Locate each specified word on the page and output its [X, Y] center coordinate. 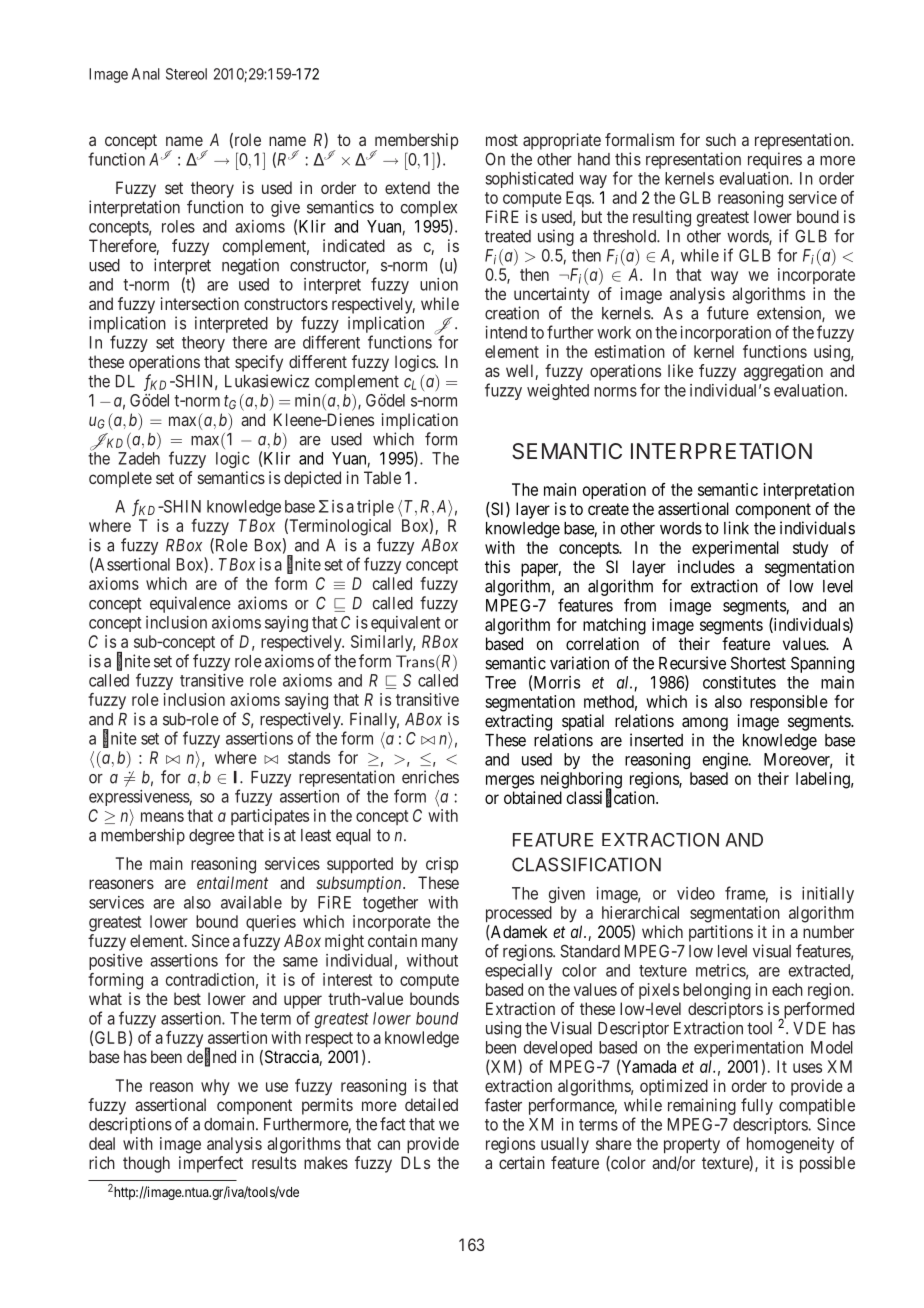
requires [775, 160]
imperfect [211, 1164]
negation [250, 266]
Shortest [758, 663]
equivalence [190, 604]
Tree [500, 682]
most [502, 140]
